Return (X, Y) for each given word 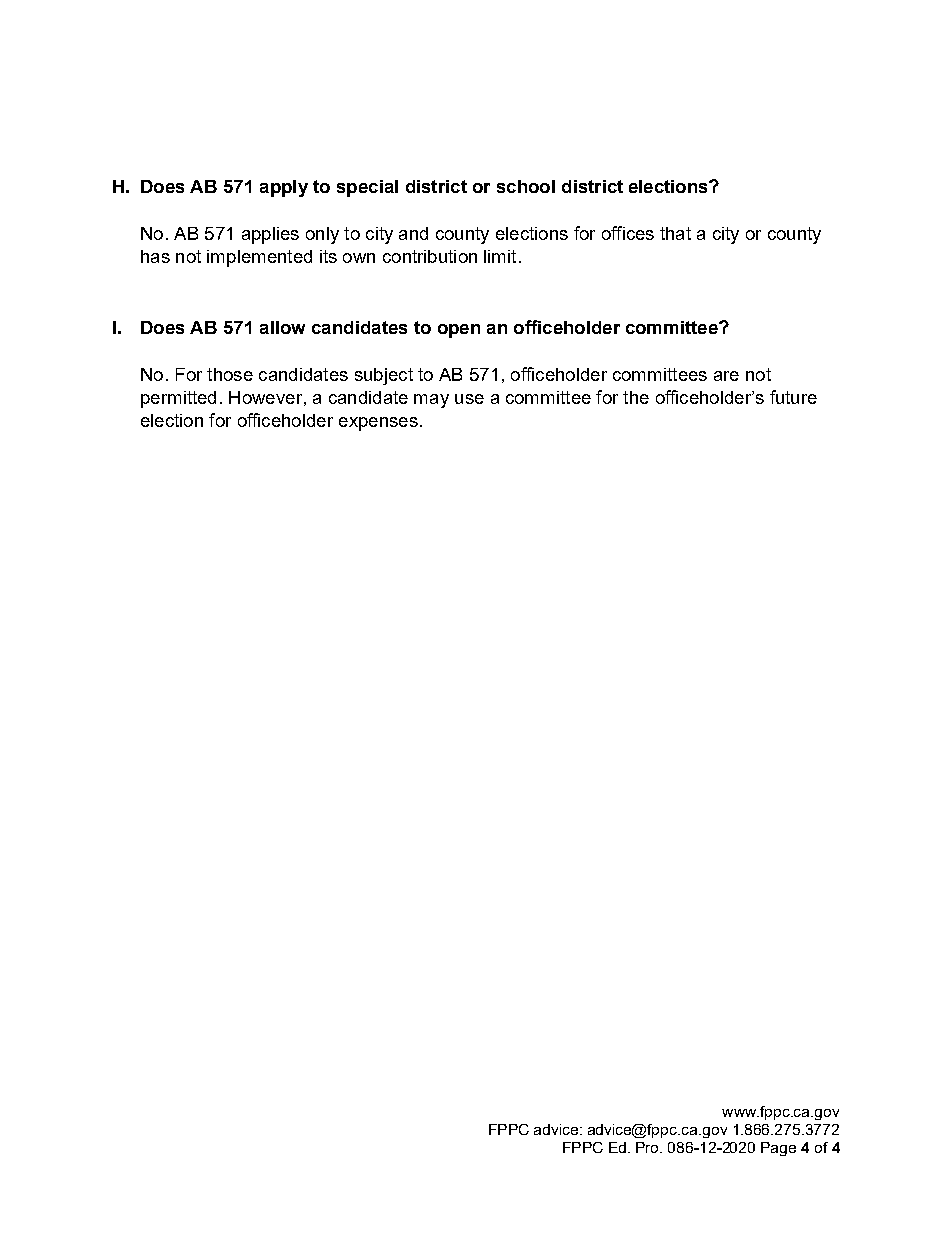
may (431, 401)
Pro (648, 1147)
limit (500, 256)
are (726, 376)
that (675, 233)
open (459, 331)
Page (778, 1149)
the (636, 397)
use (469, 399)
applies (270, 235)
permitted (178, 399)
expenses (378, 424)
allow (282, 327)
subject (384, 376)
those (230, 374)
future (793, 397)
